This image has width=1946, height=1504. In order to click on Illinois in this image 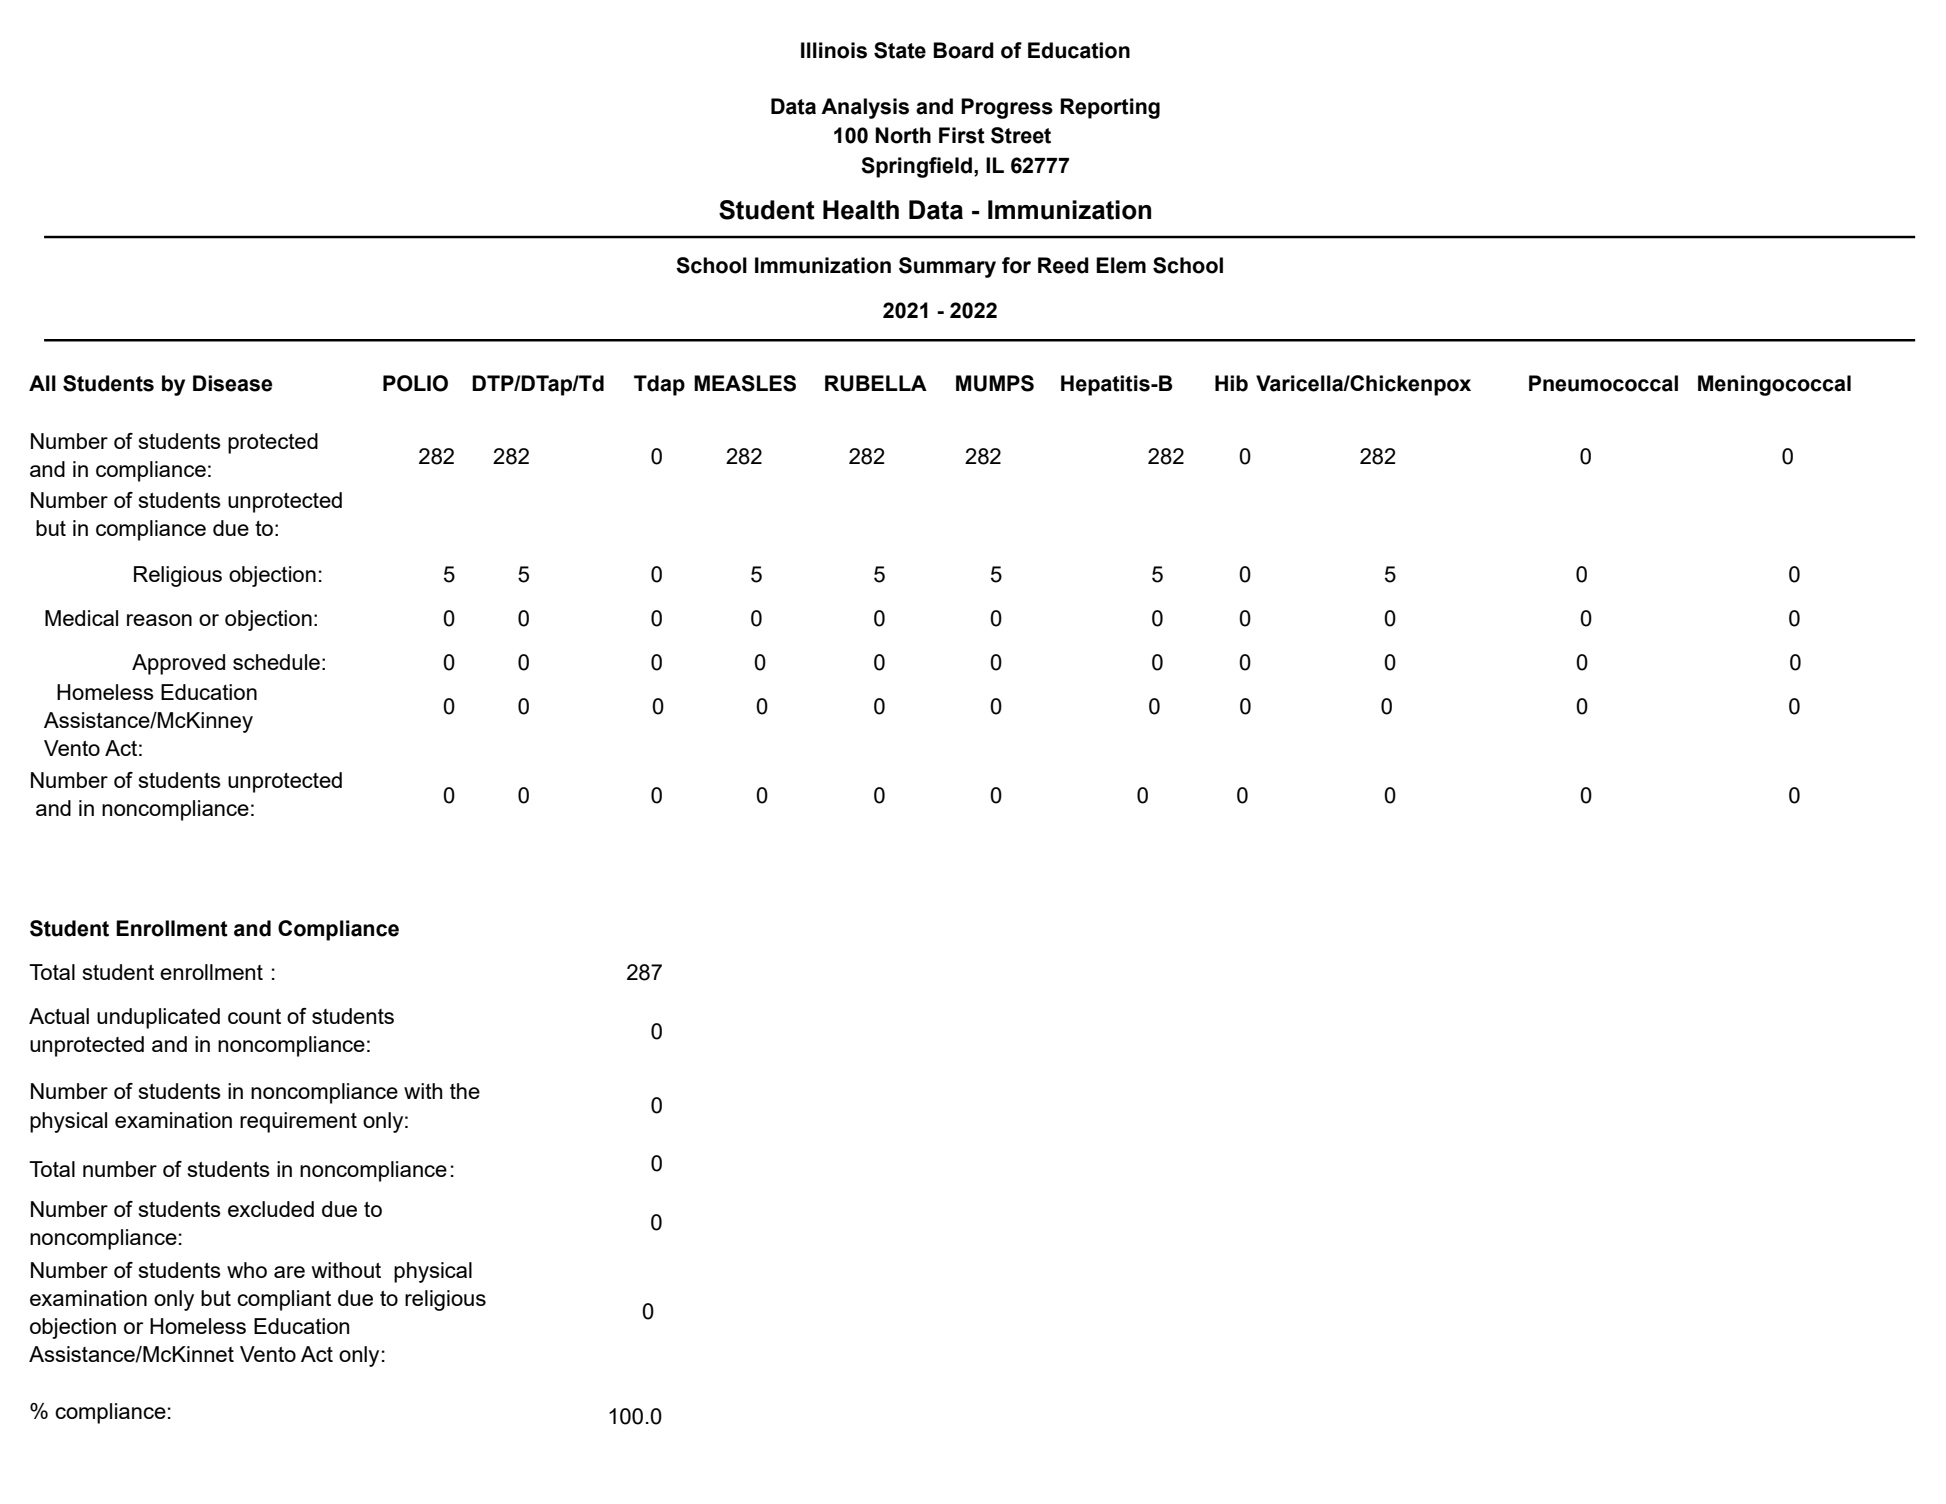, I will do `click(834, 50)`.
